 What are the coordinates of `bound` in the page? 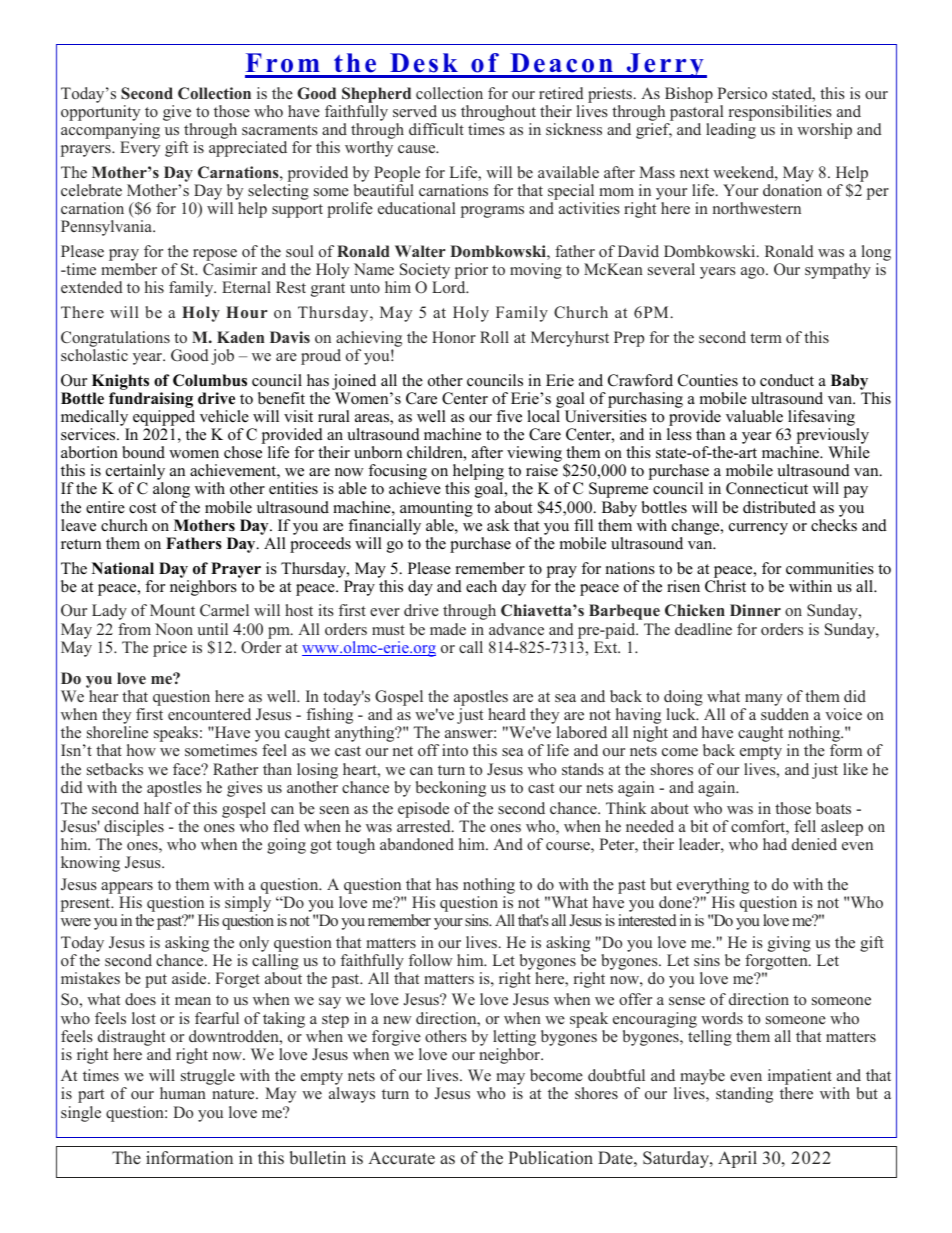 It's located at (143, 452).
